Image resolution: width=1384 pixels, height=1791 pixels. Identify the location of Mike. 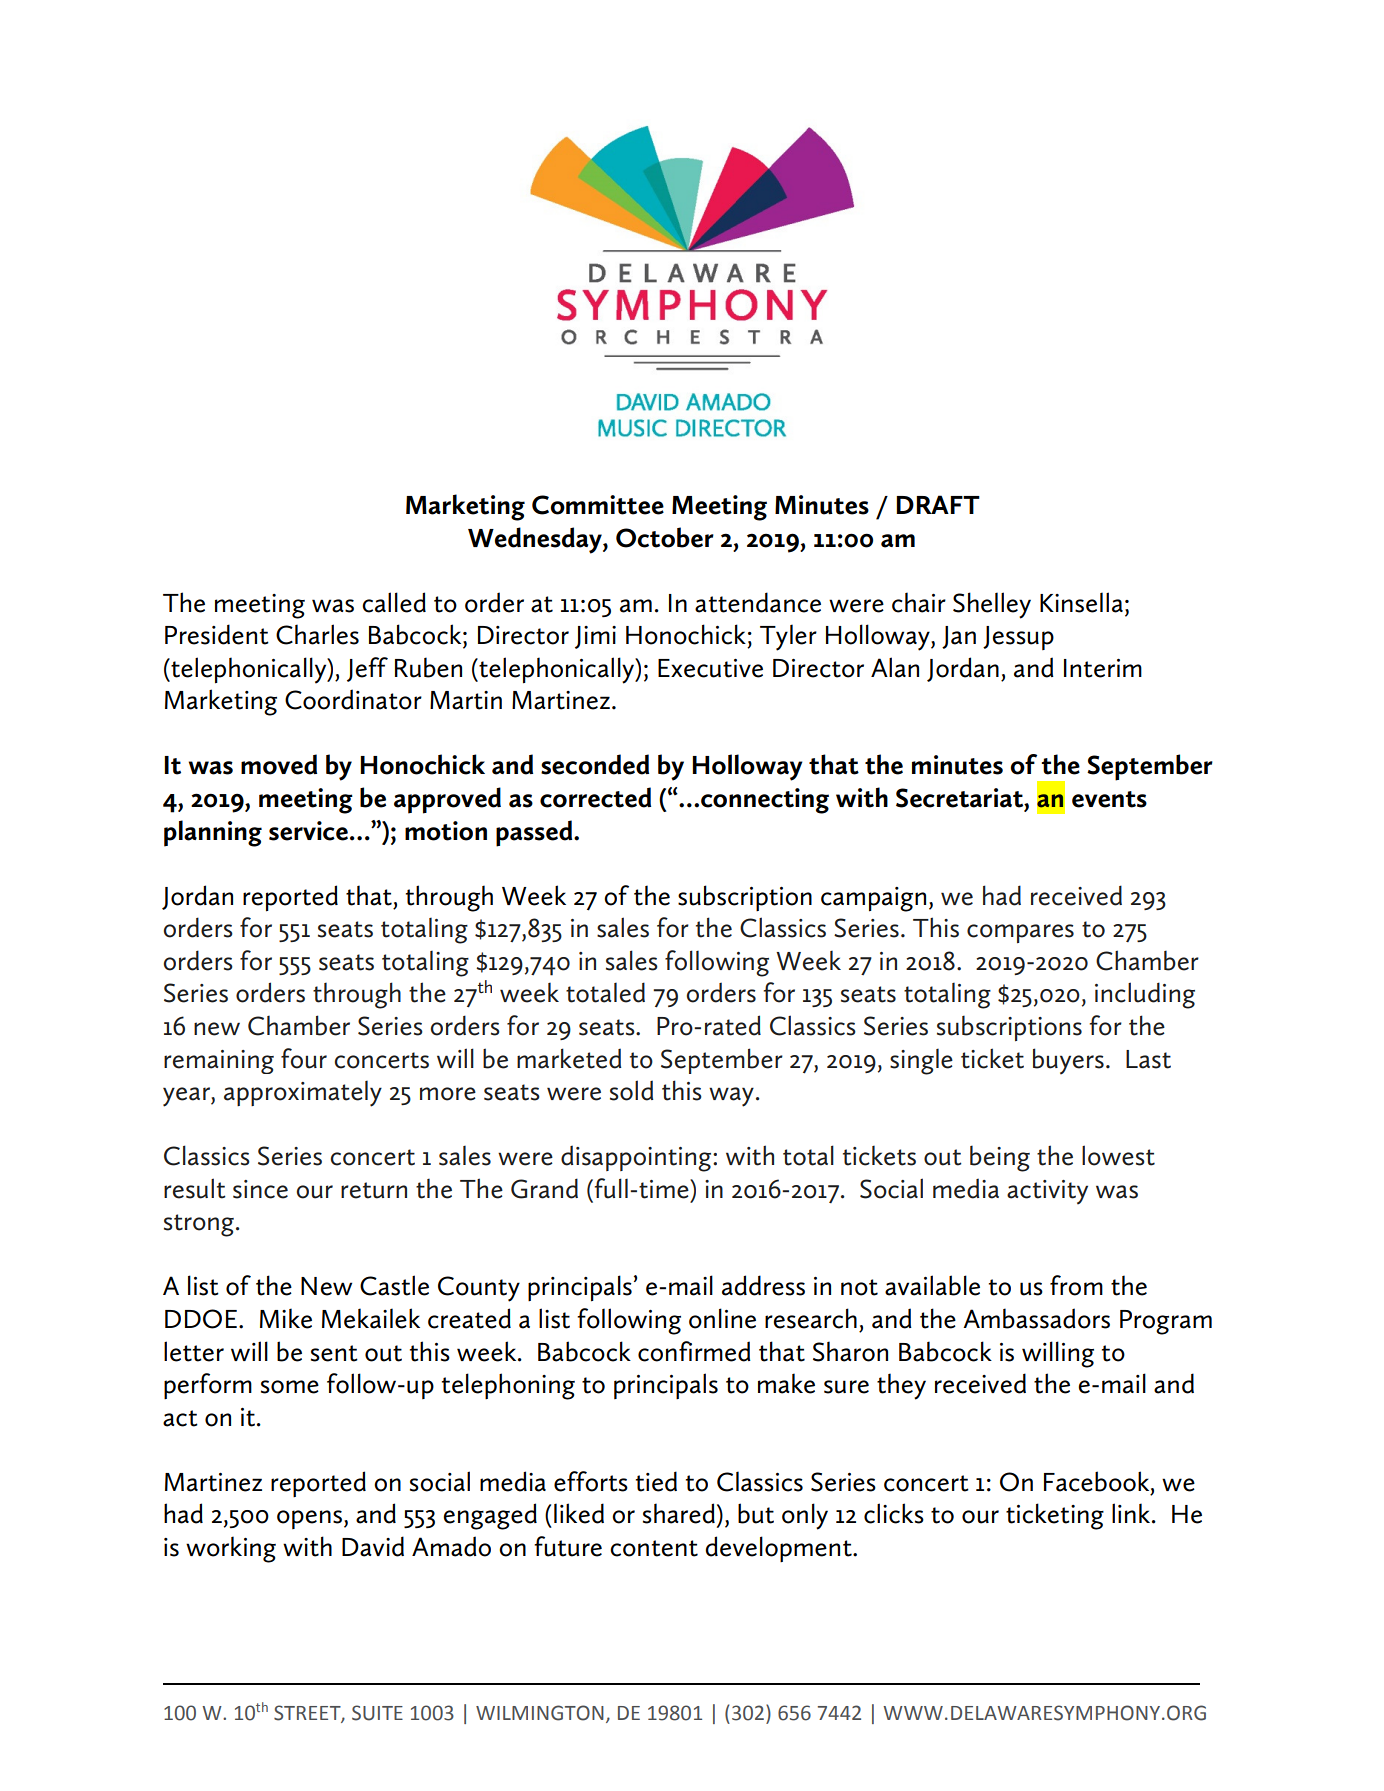
(286, 1318).
